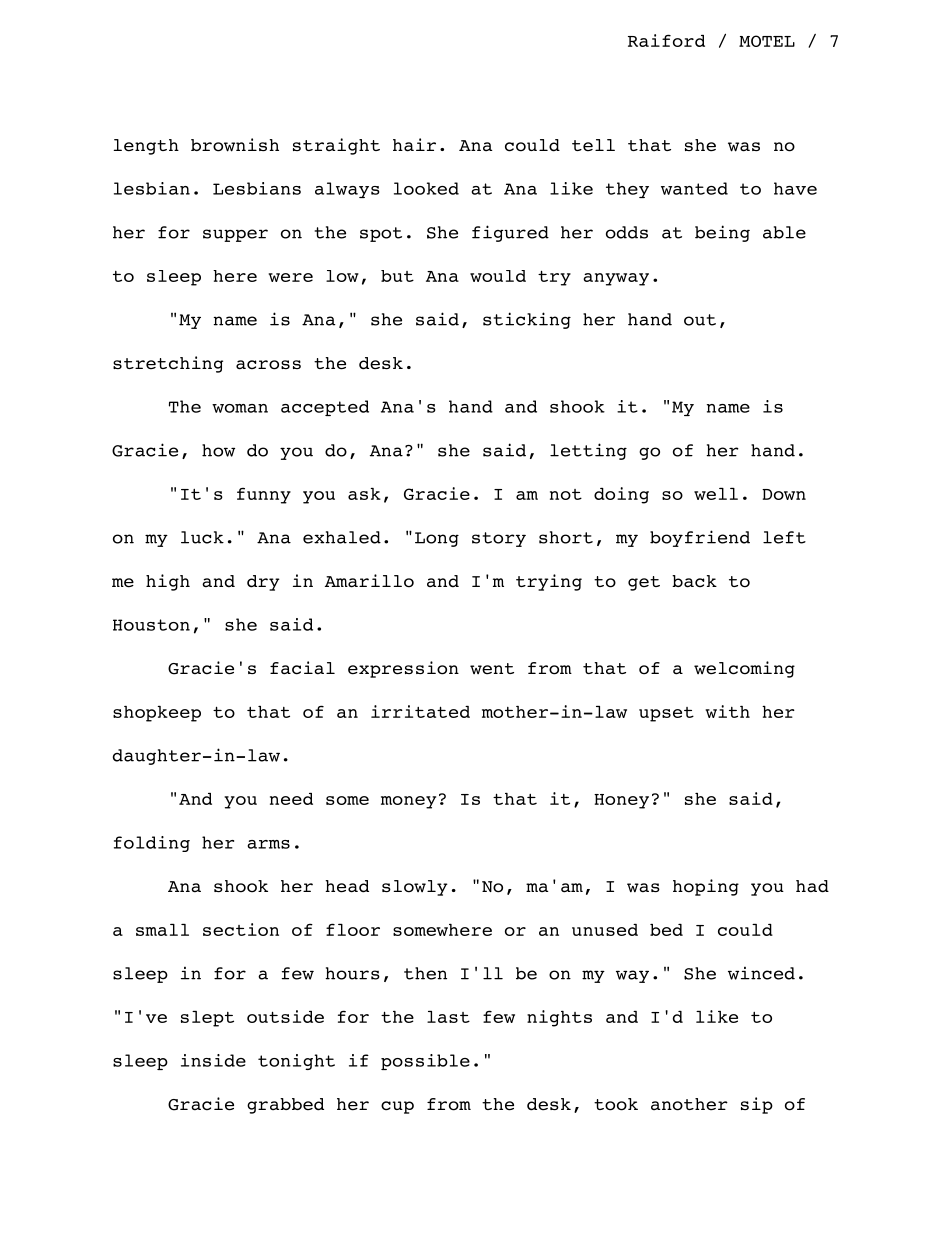  What do you see at coordinates (213, 1060) in the page?
I see `inside` at bounding box center [213, 1060].
